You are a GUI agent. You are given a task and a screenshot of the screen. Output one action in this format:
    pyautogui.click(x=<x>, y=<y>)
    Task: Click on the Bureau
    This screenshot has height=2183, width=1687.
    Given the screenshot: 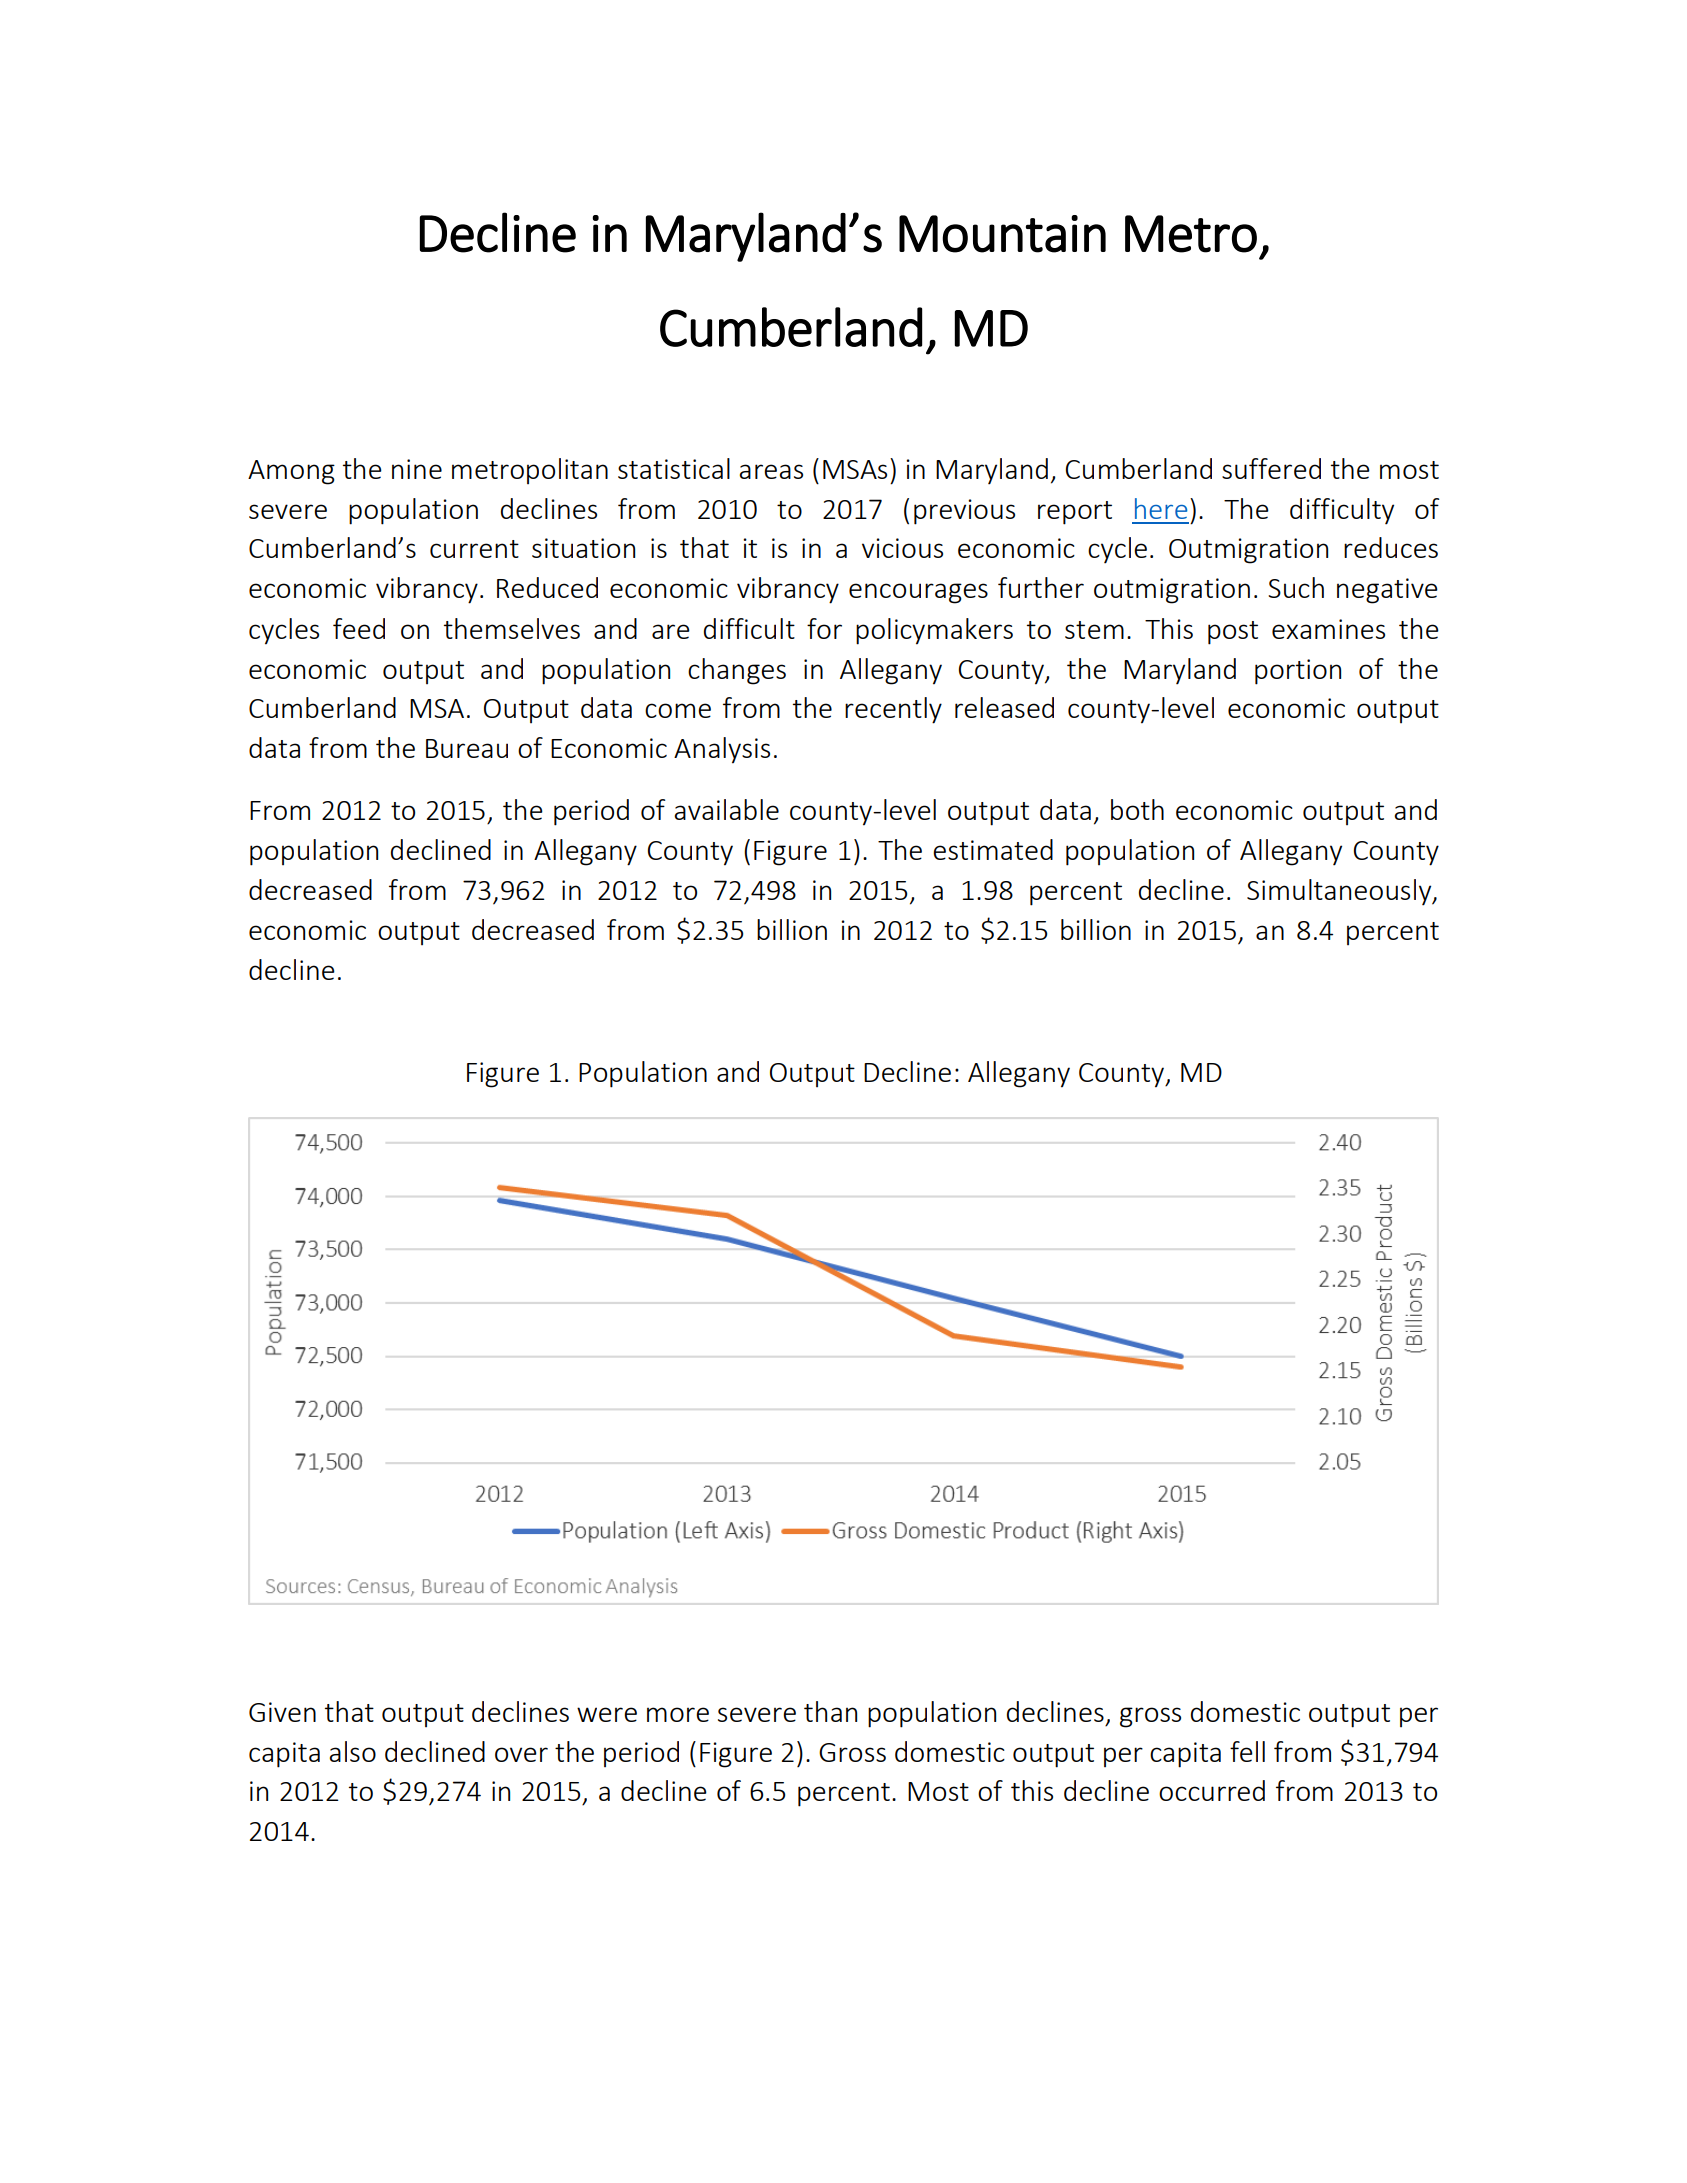 What is the action you would take?
    pyautogui.click(x=467, y=748)
